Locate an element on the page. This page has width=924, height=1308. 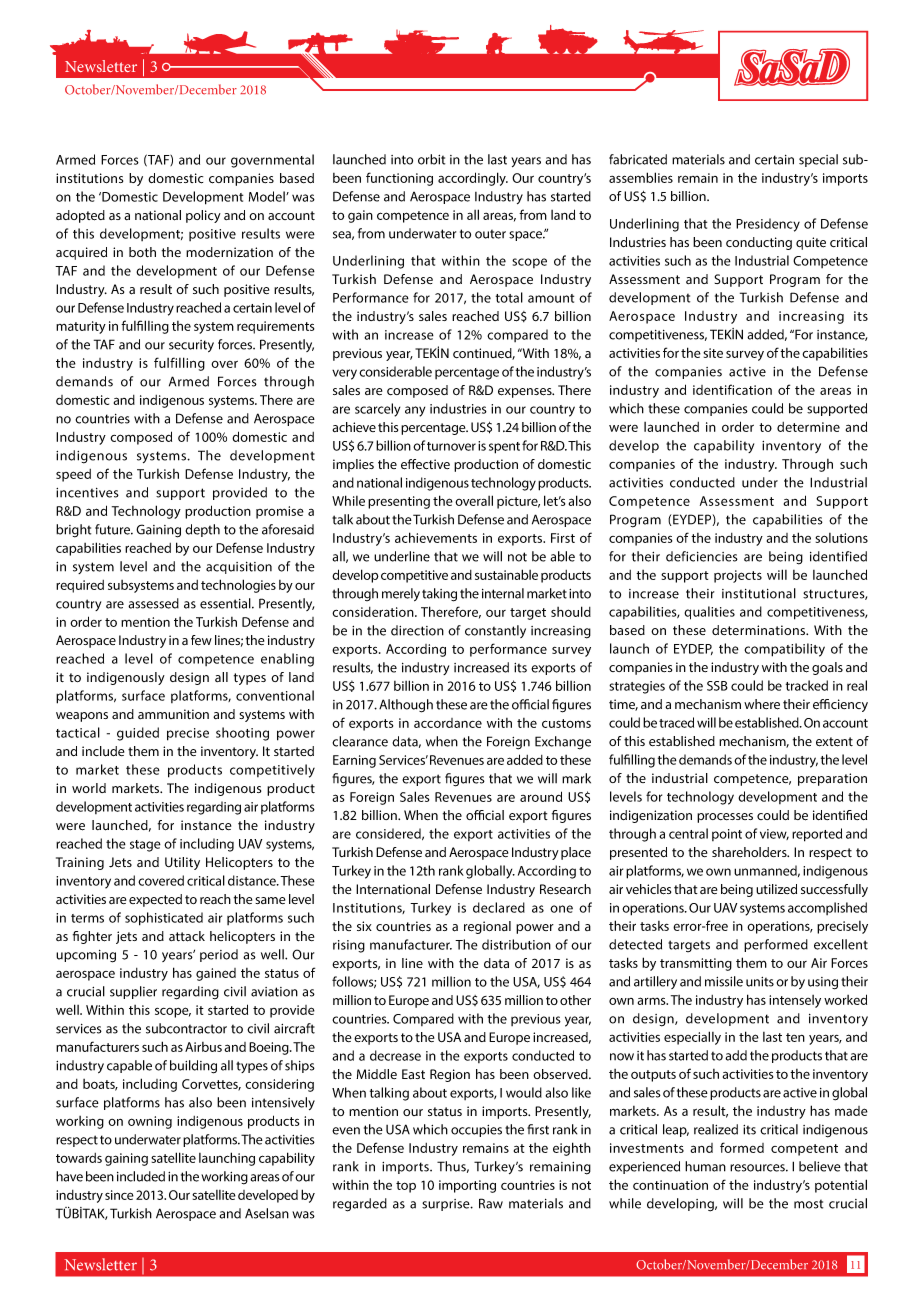
ammunition is located at coordinates (173, 714).
